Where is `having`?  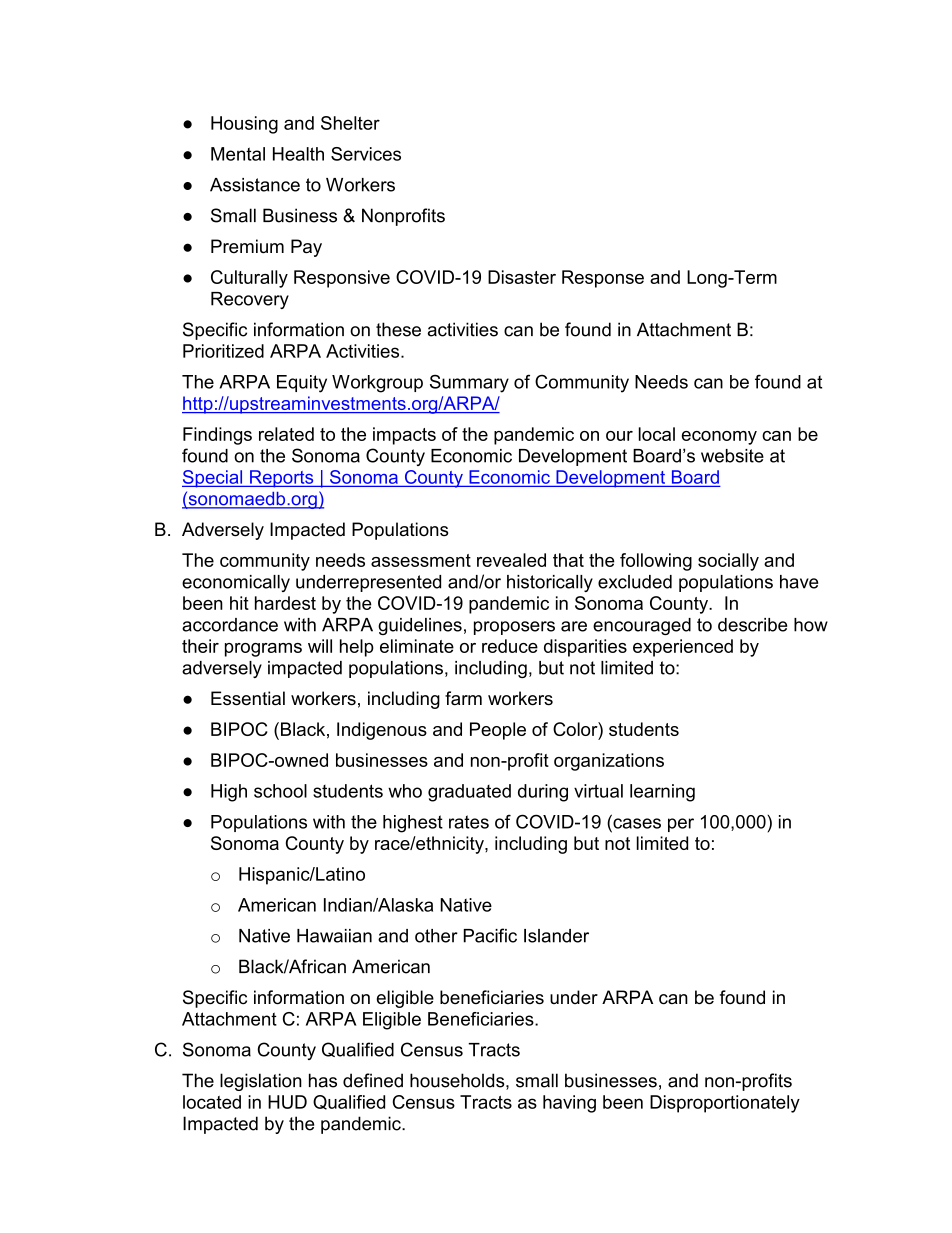
having is located at coordinates (569, 1104).
